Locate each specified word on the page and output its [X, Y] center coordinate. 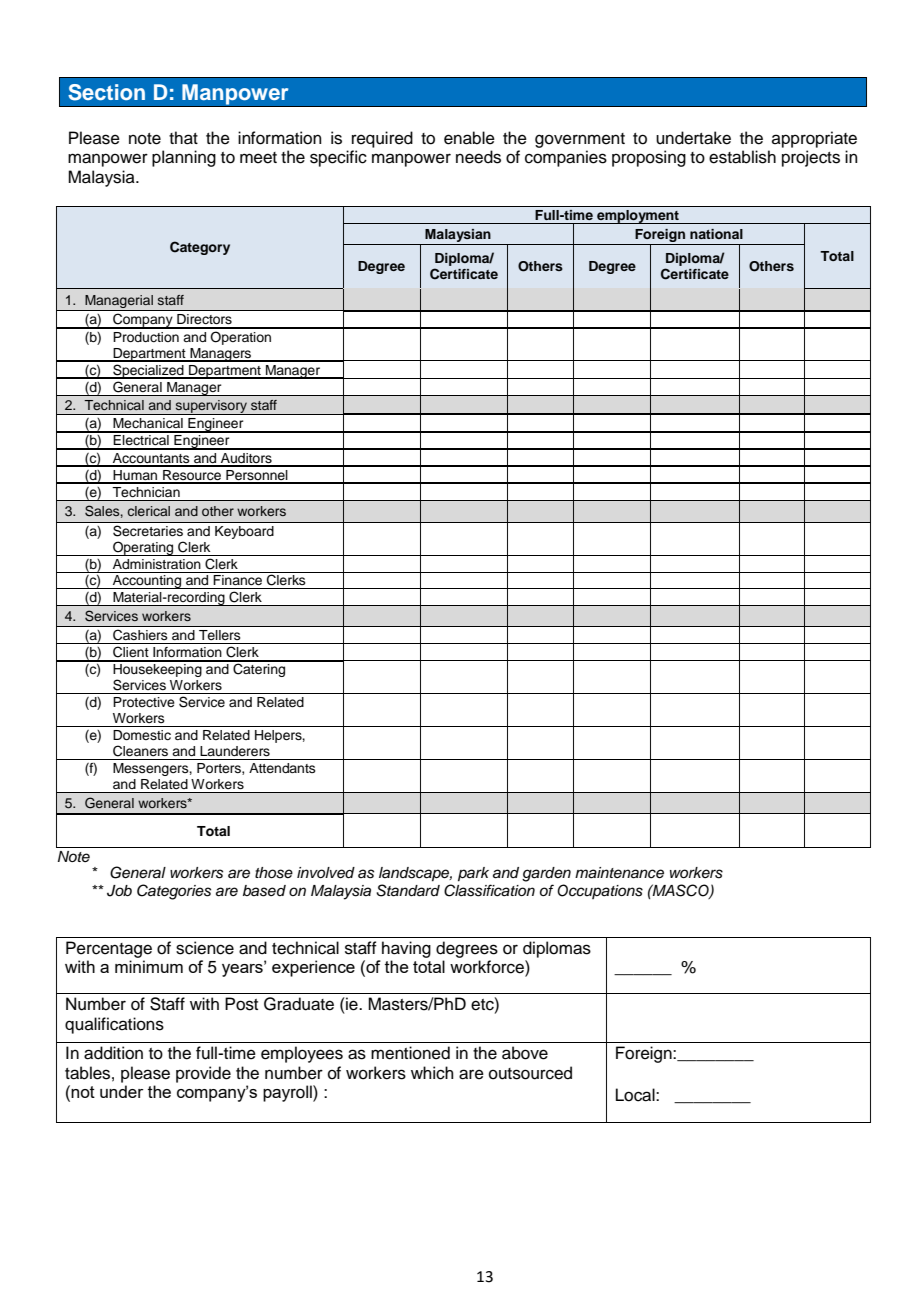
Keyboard [244, 532]
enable [469, 138]
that [183, 138]
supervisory [211, 407]
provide [203, 1074]
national [716, 234]
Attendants [282, 768]
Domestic [142, 735]
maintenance [619, 873]
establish [742, 157]
